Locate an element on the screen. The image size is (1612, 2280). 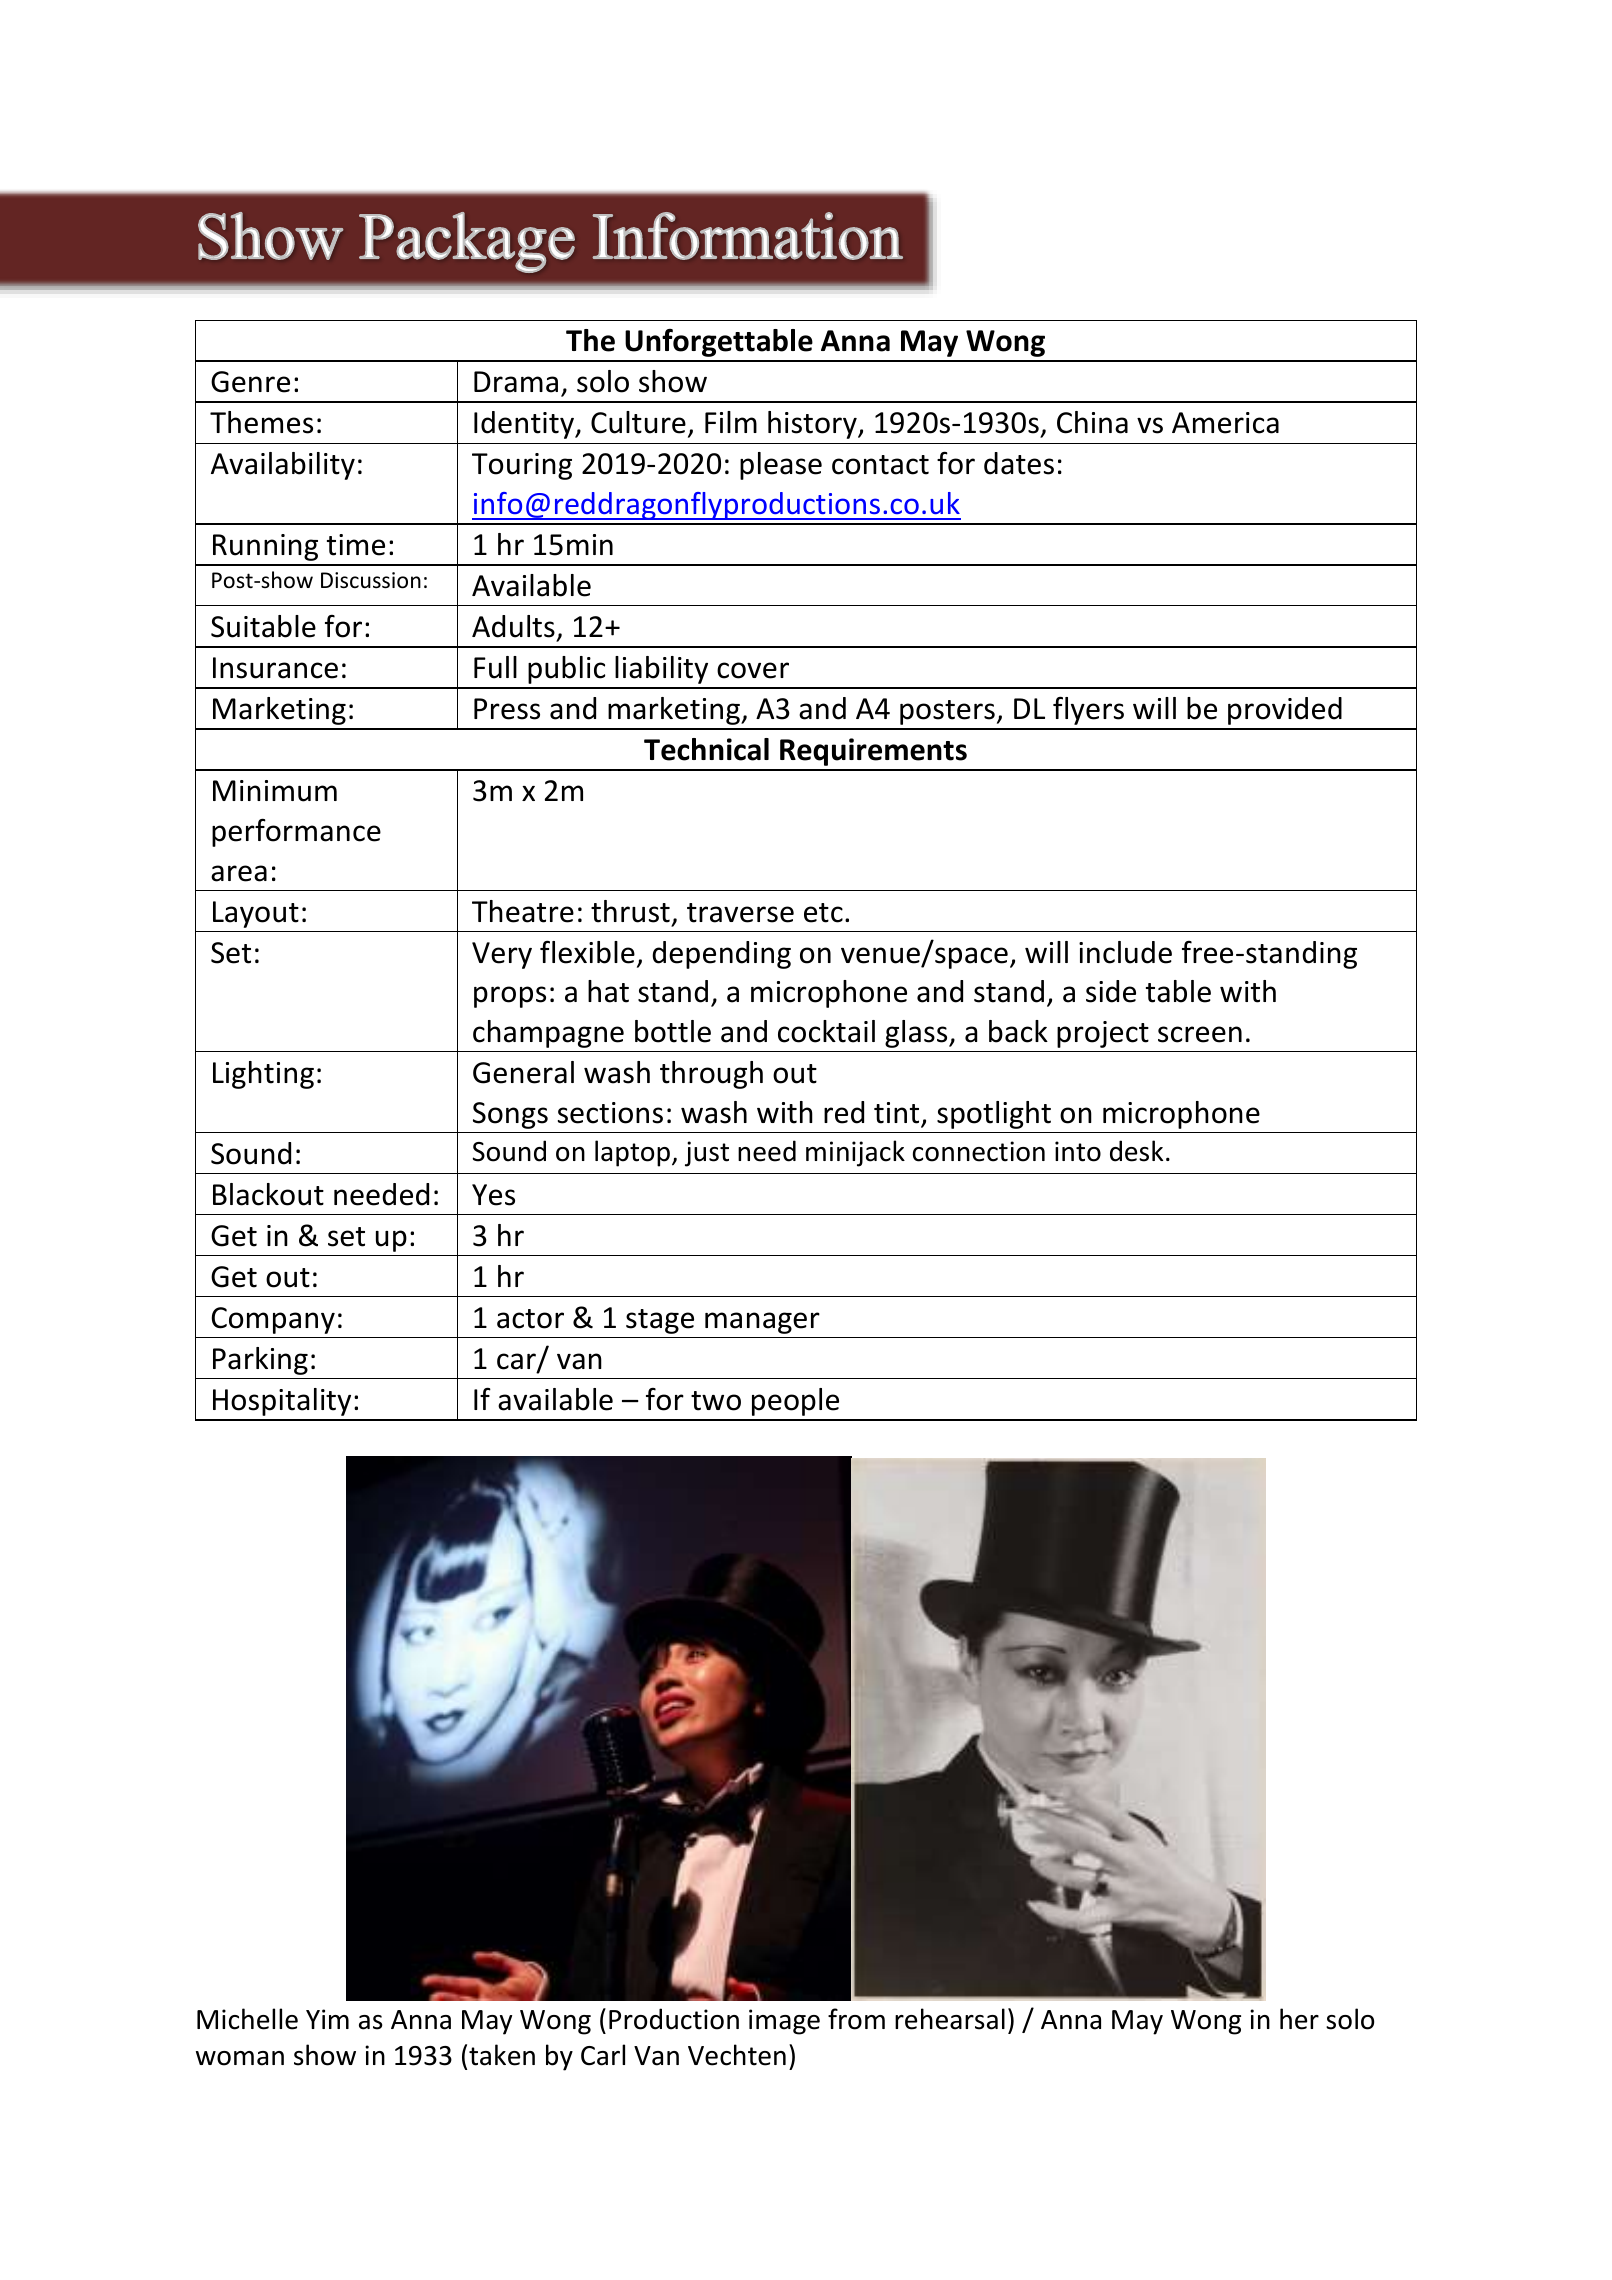
Yim is located at coordinates (327, 2019).
